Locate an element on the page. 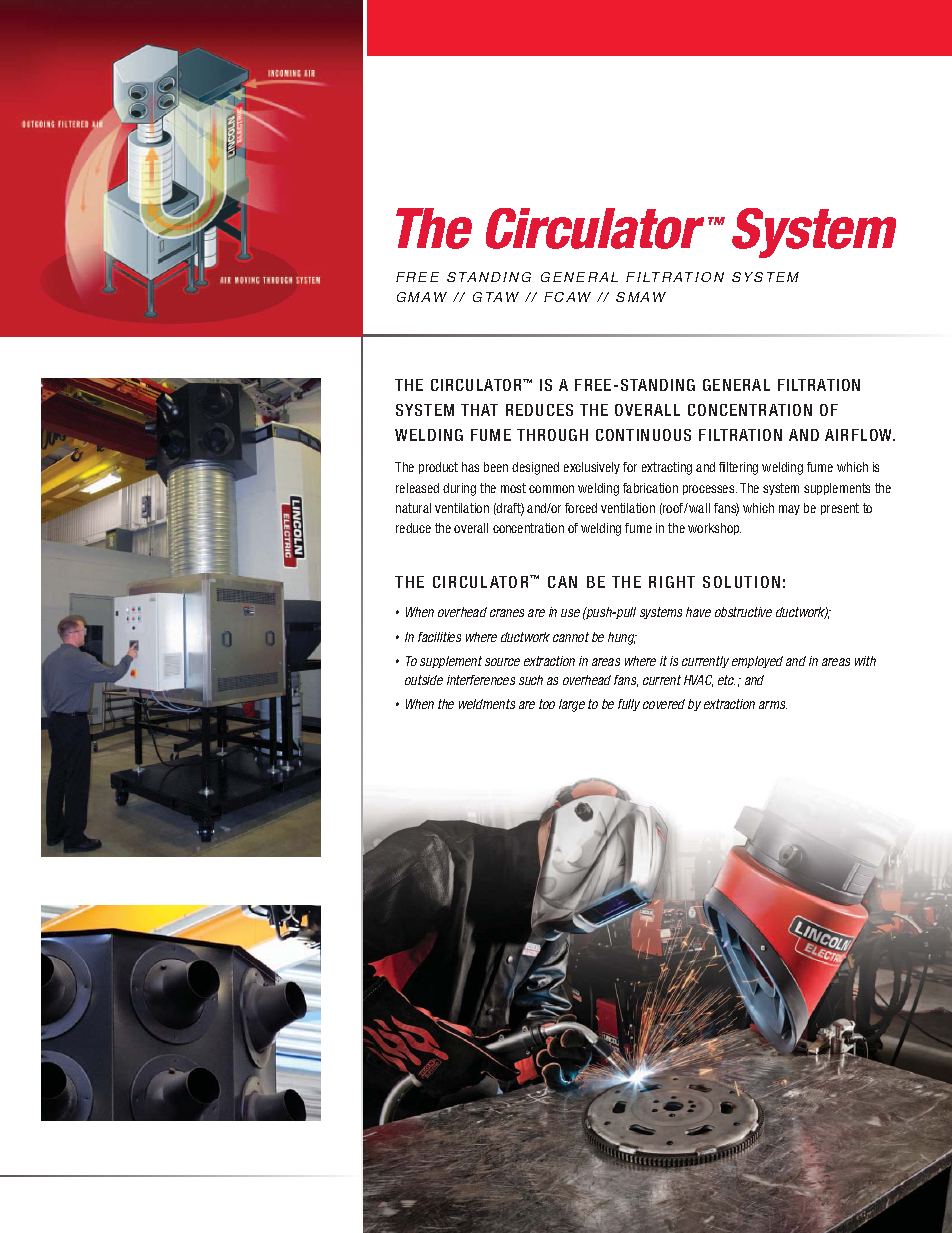 Image resolution: width=952 pixels, height=1233 pixels. may is located at coordinates (789, 510).
